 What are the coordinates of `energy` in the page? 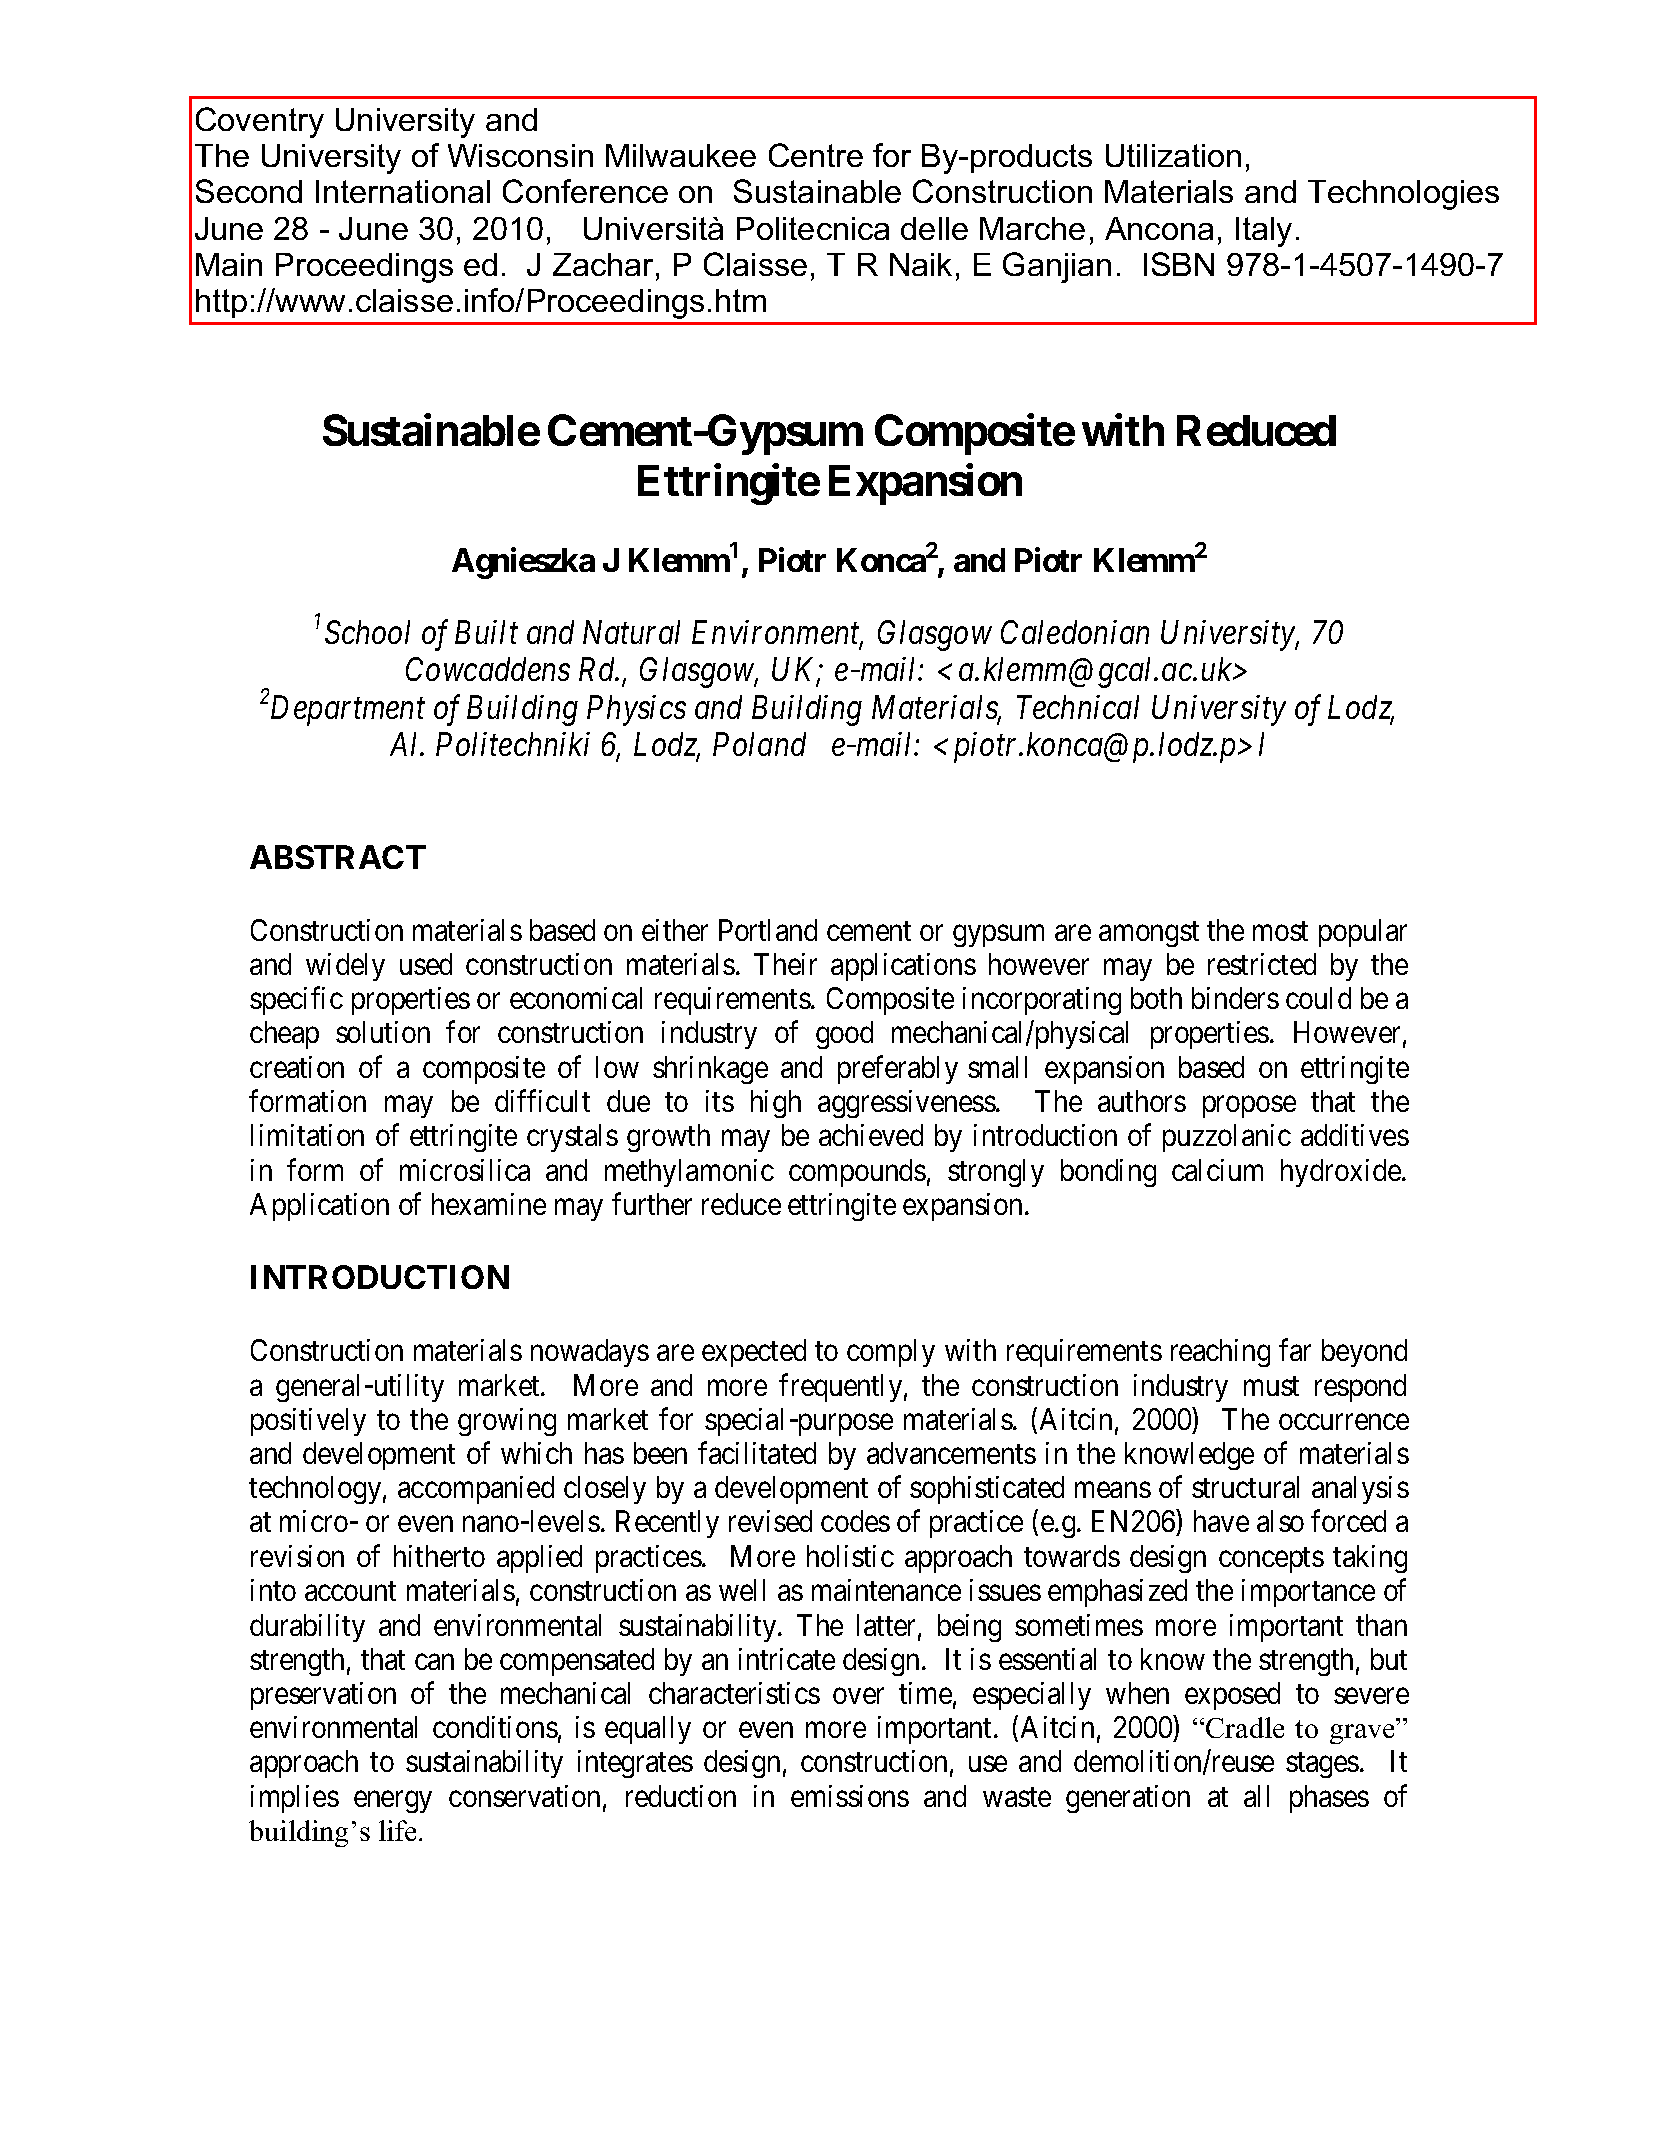 It's located at (393, 1802).
